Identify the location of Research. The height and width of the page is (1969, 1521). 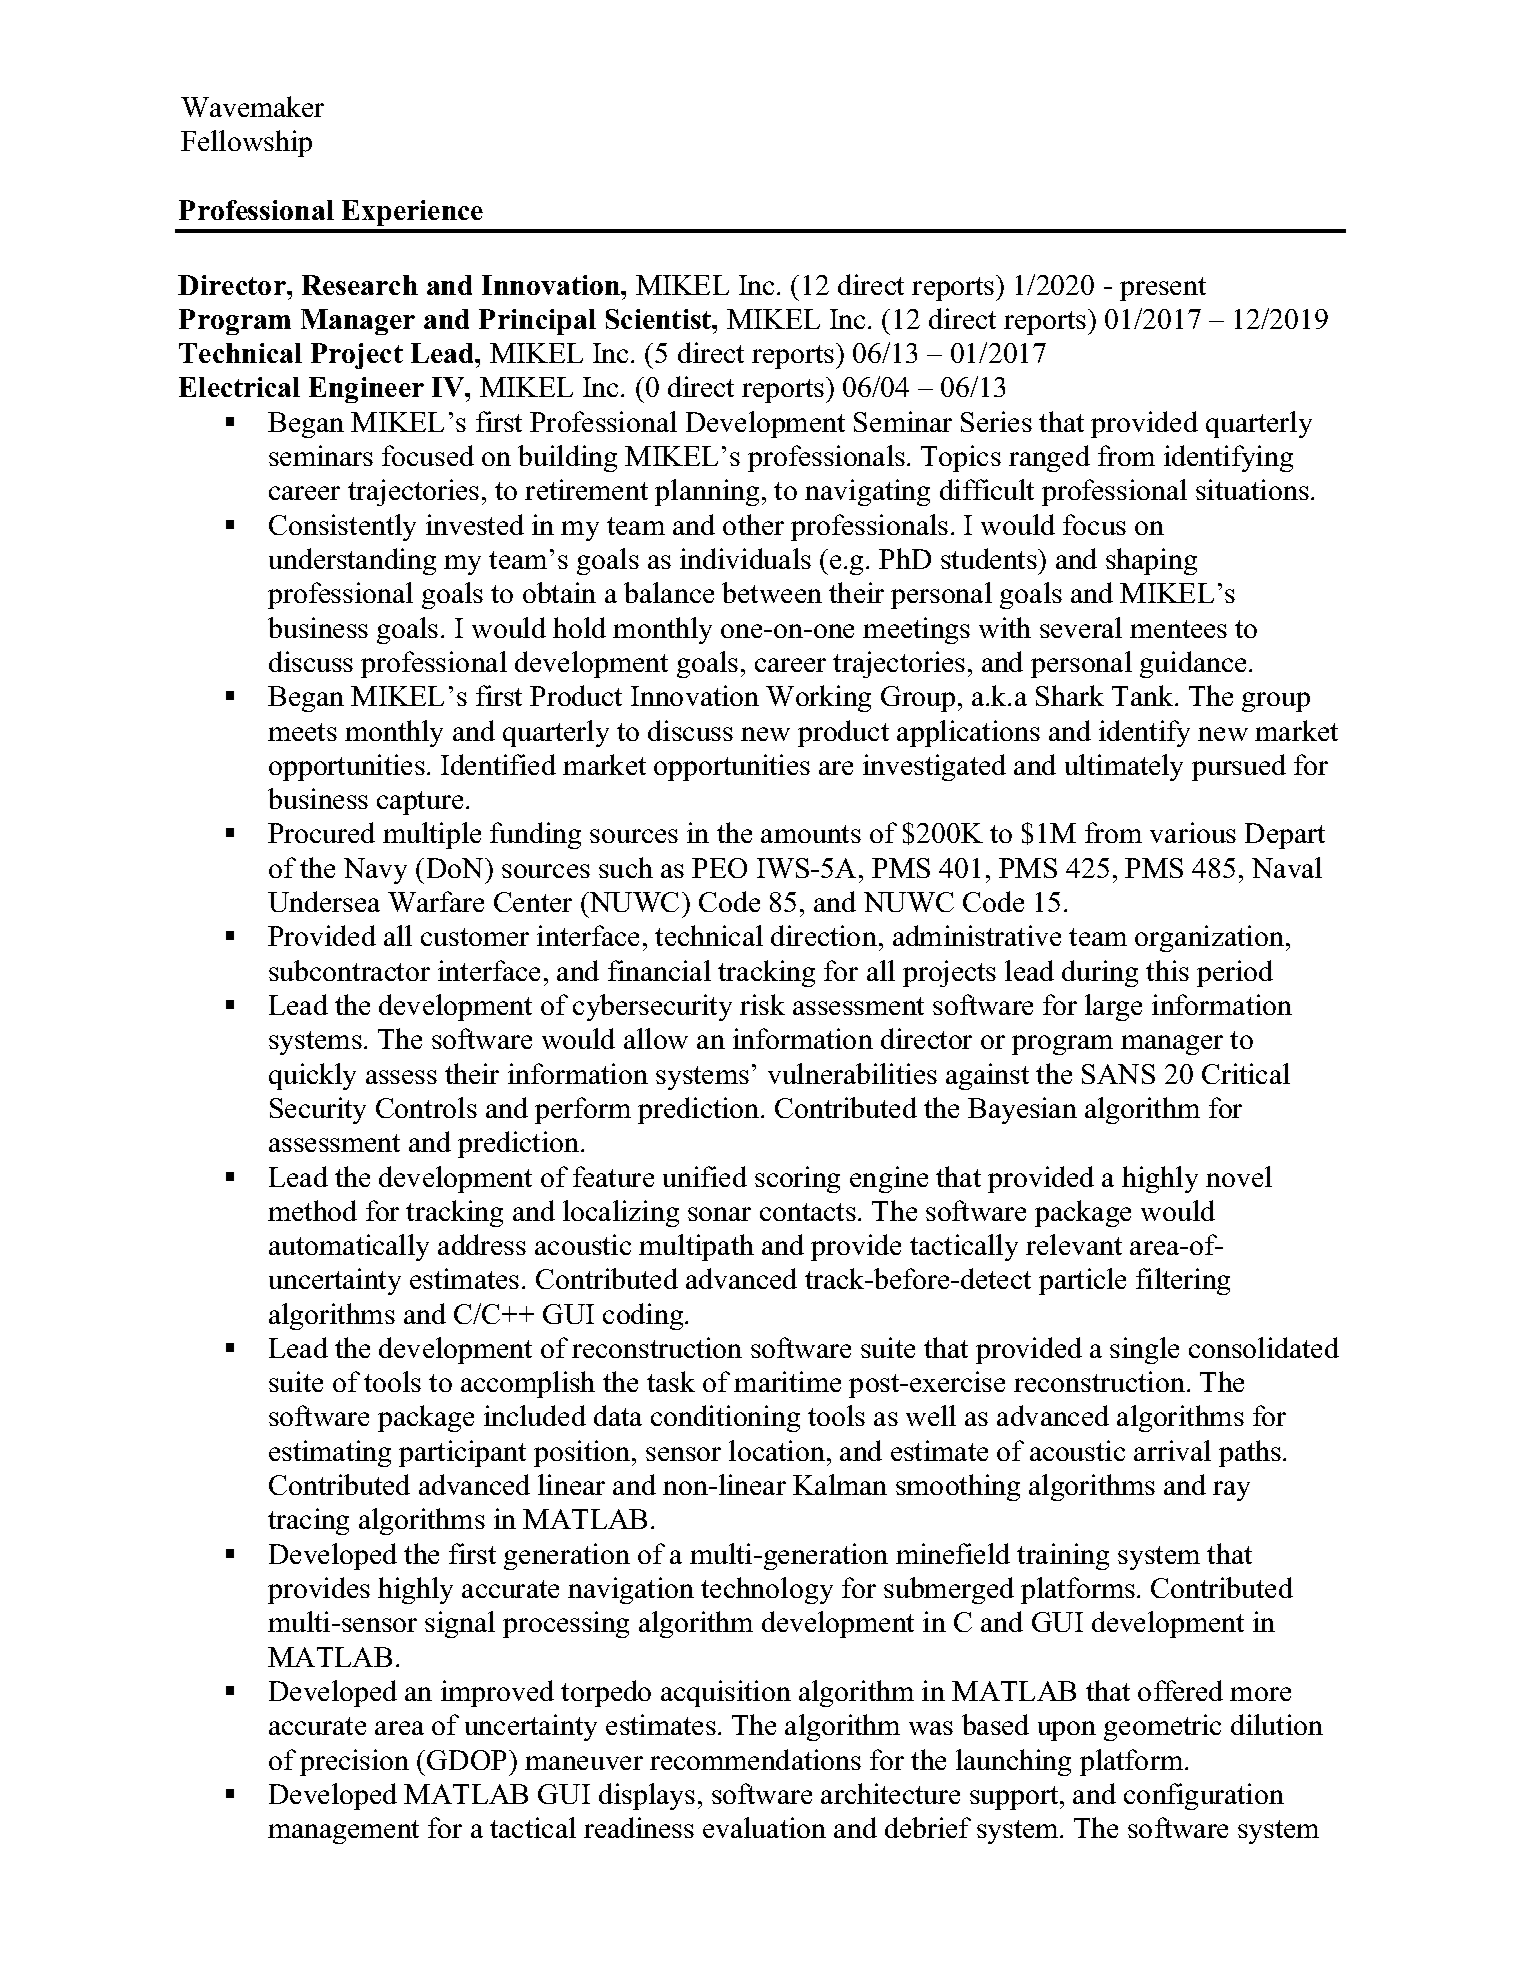
(360, 285).
